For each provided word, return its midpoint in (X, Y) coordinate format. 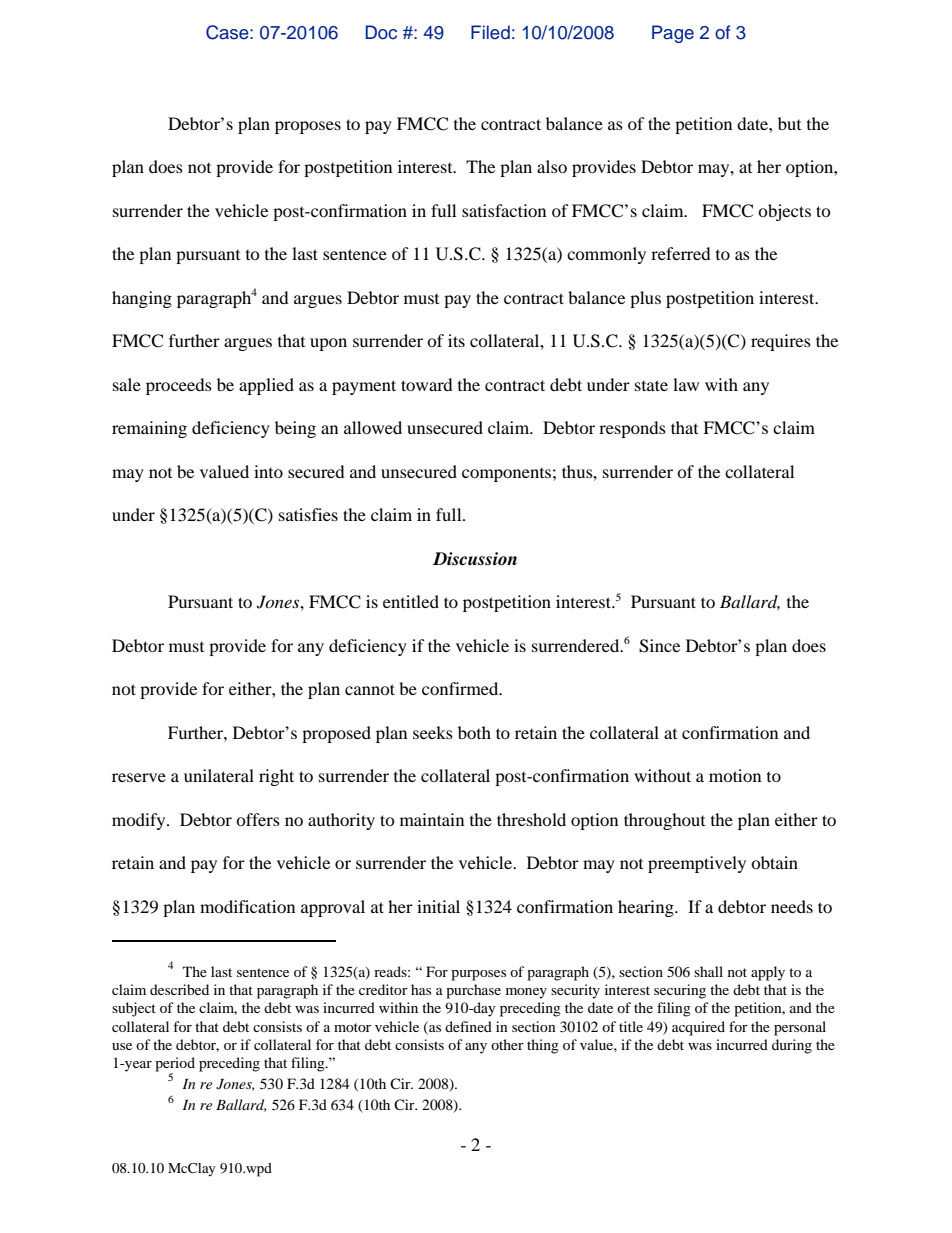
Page (673, 34)
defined (468, 1026)
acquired (698, 1028)
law (686, 384)
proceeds (179, 386)
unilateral (219, 775)
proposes (308, 127)
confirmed (461, 688)
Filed (490, 32)
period (175, 1064)
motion (735, 775)
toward (427, 384)
